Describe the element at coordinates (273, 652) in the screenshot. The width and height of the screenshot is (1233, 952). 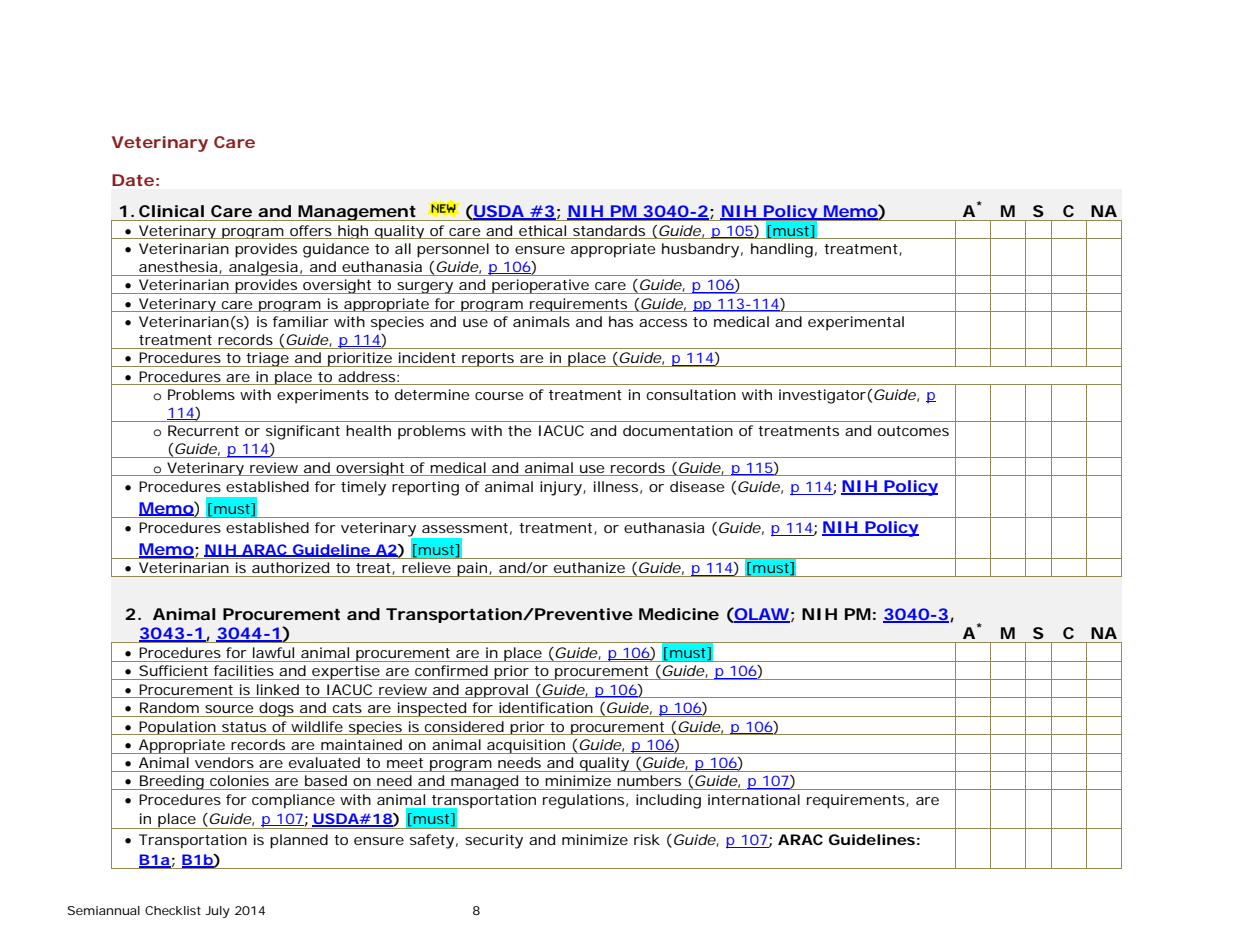
I see `lawful` at that location.
